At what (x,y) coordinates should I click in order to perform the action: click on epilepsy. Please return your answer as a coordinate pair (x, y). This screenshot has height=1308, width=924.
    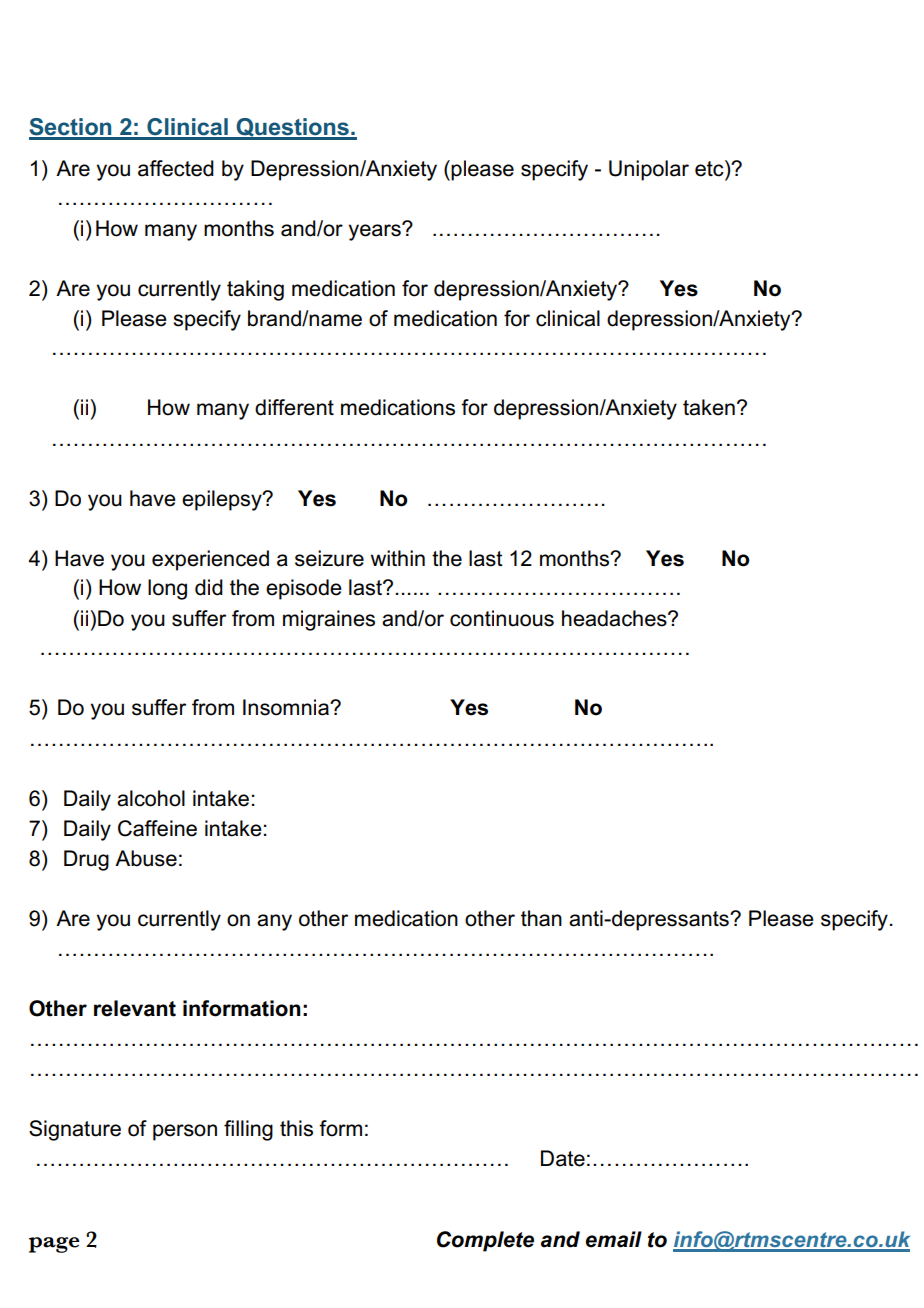
    Looking at the image, I should click on (223, 500).
